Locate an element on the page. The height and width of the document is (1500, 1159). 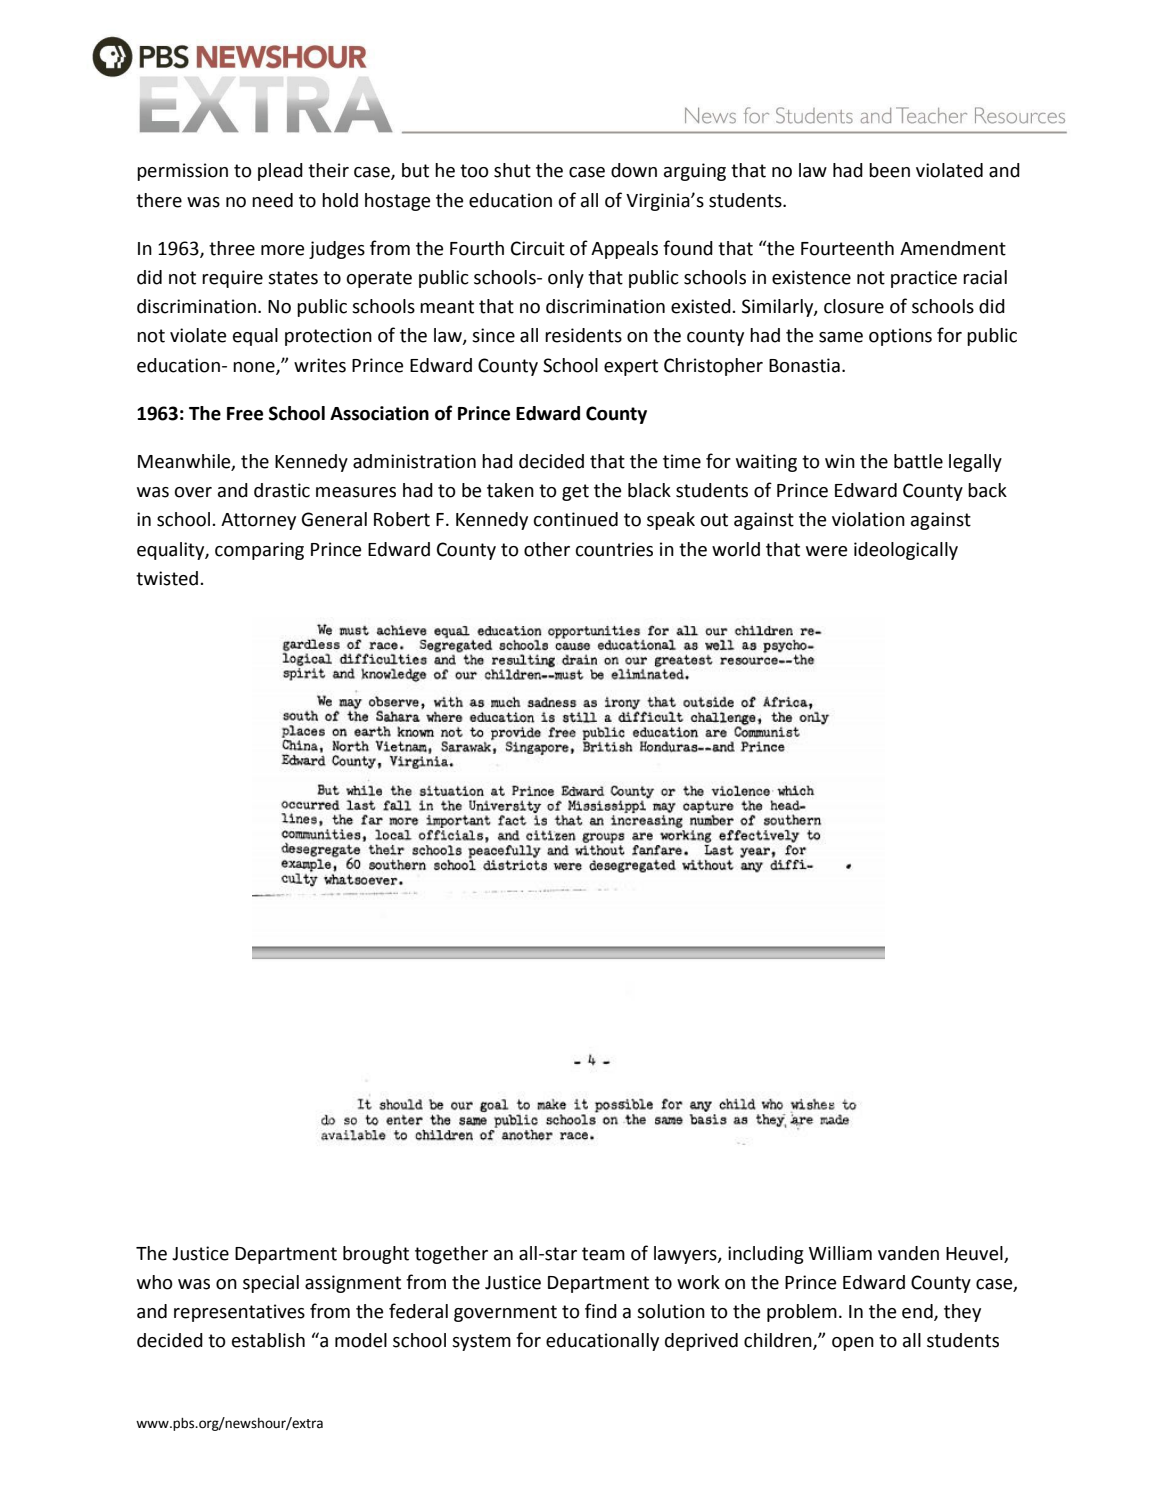
battle is located at coordinates (918, 461).
